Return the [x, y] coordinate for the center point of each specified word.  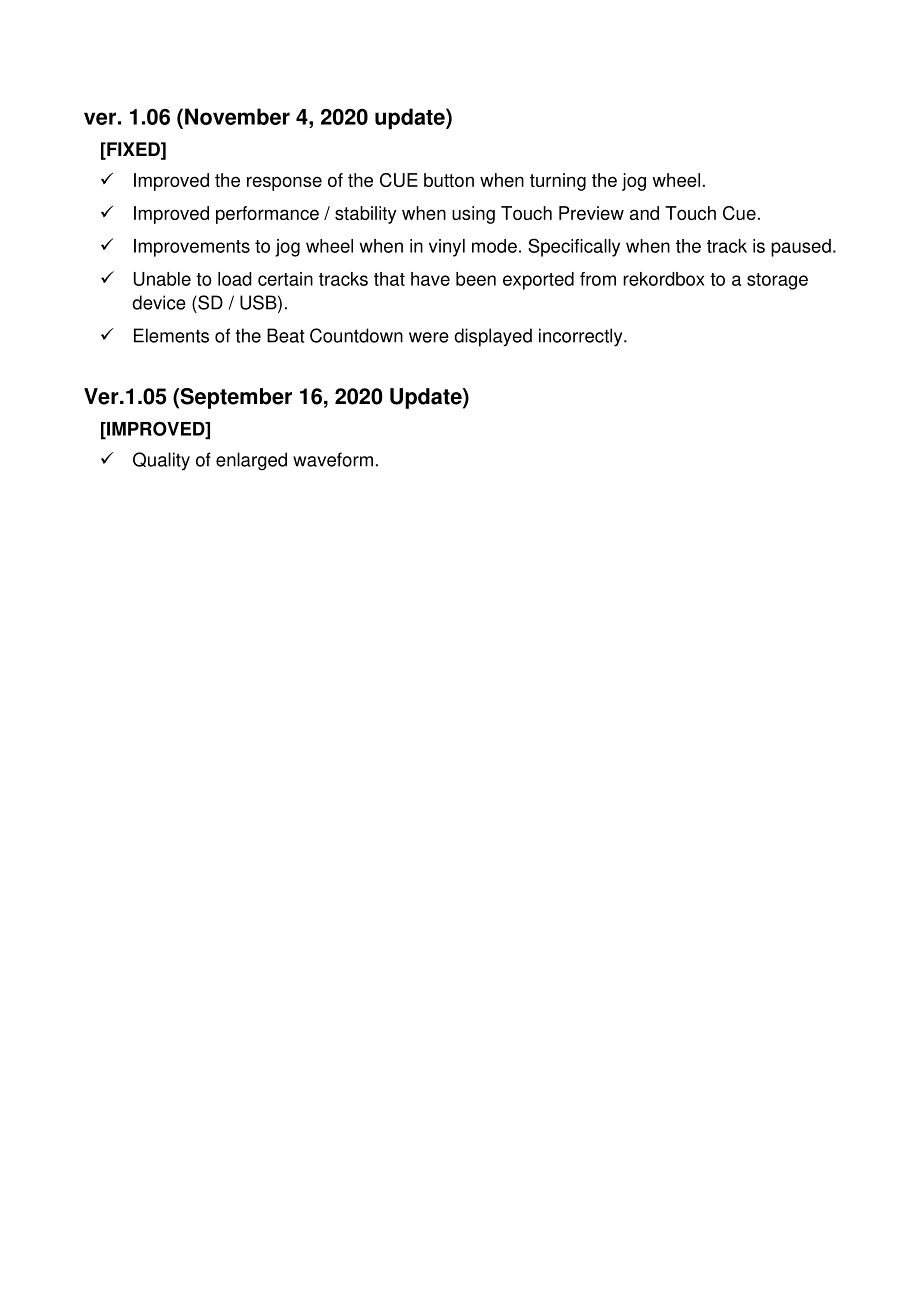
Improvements [192, 248]
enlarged [251, 461]
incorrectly [582, 337]
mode [494, 246]
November [237, 116]
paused [801, 248]
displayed [493, 337]
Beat [285, 335]
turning [558, 182]
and [644, 213]
